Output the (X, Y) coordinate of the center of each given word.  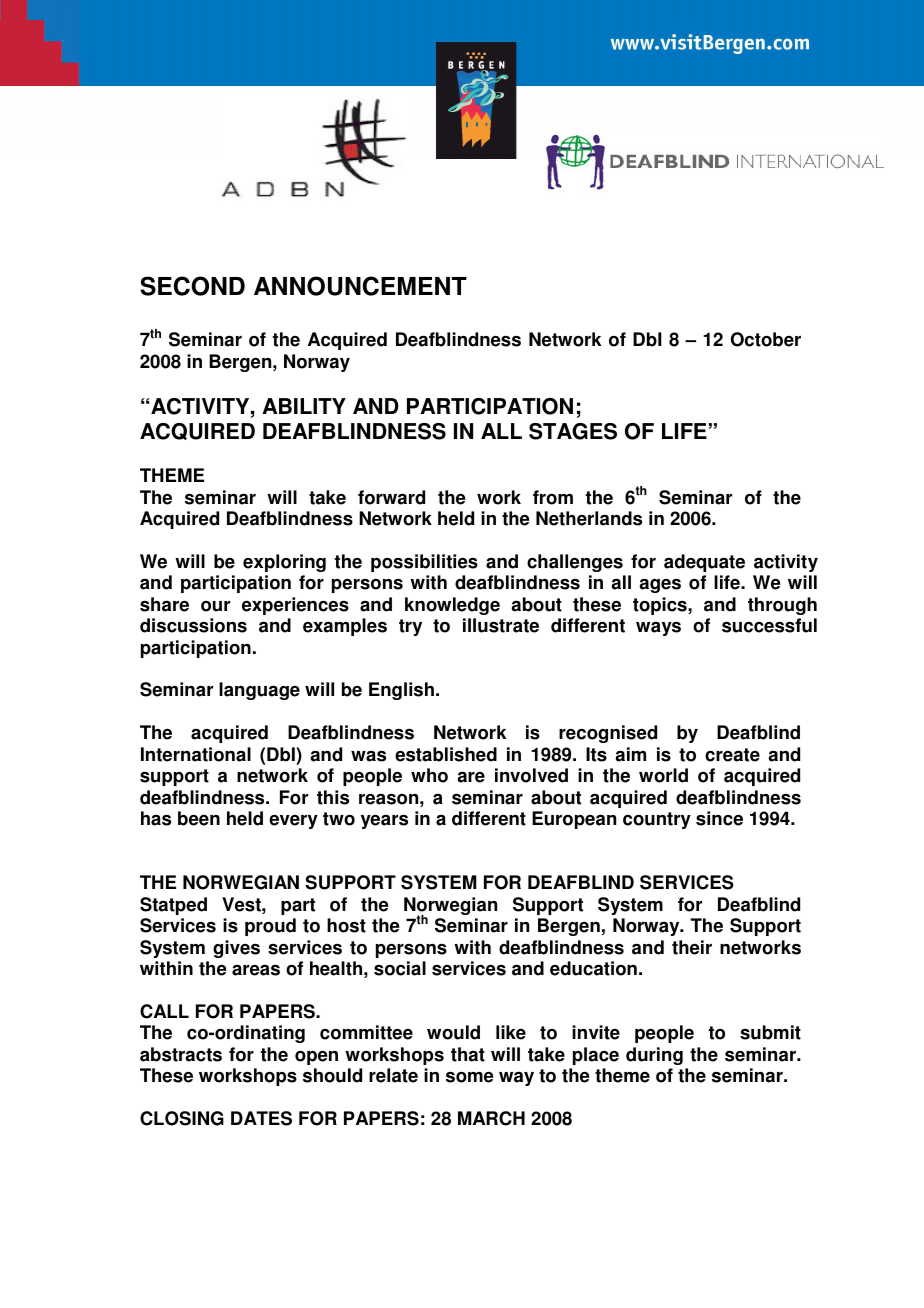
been (199, 818)
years (384, 821)
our (215, 606)
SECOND (192, 286)
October (765, 339)
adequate (704, 563)
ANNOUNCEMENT (360, 286)
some (470, 1077)
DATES (261, 1118)
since (719, 818)
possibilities (424, 563)
